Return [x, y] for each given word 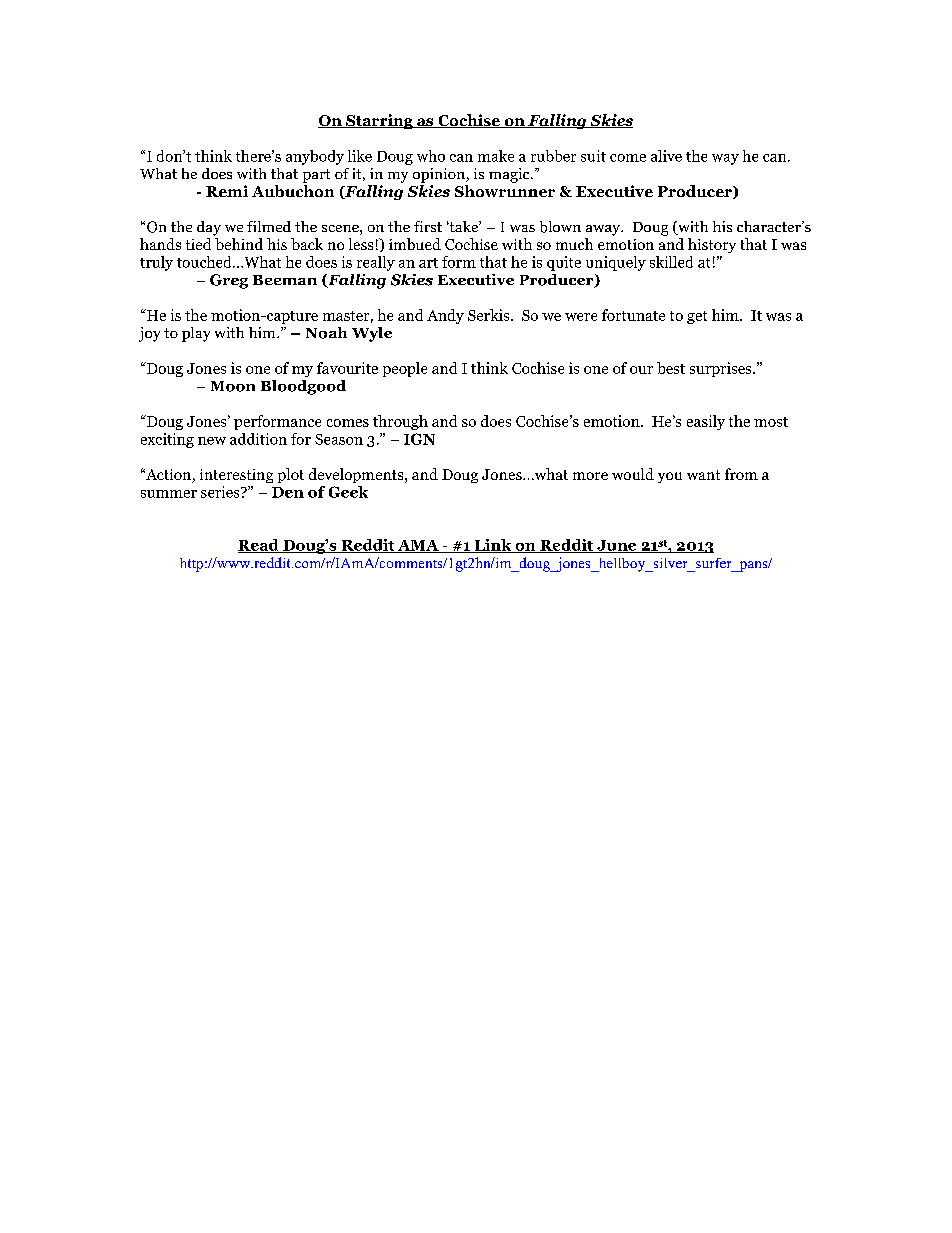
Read [259, 546]
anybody [315, 157]
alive [666, 156]
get [697, 317]
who [431, 156]
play [196, 334]
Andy [445, 316]
